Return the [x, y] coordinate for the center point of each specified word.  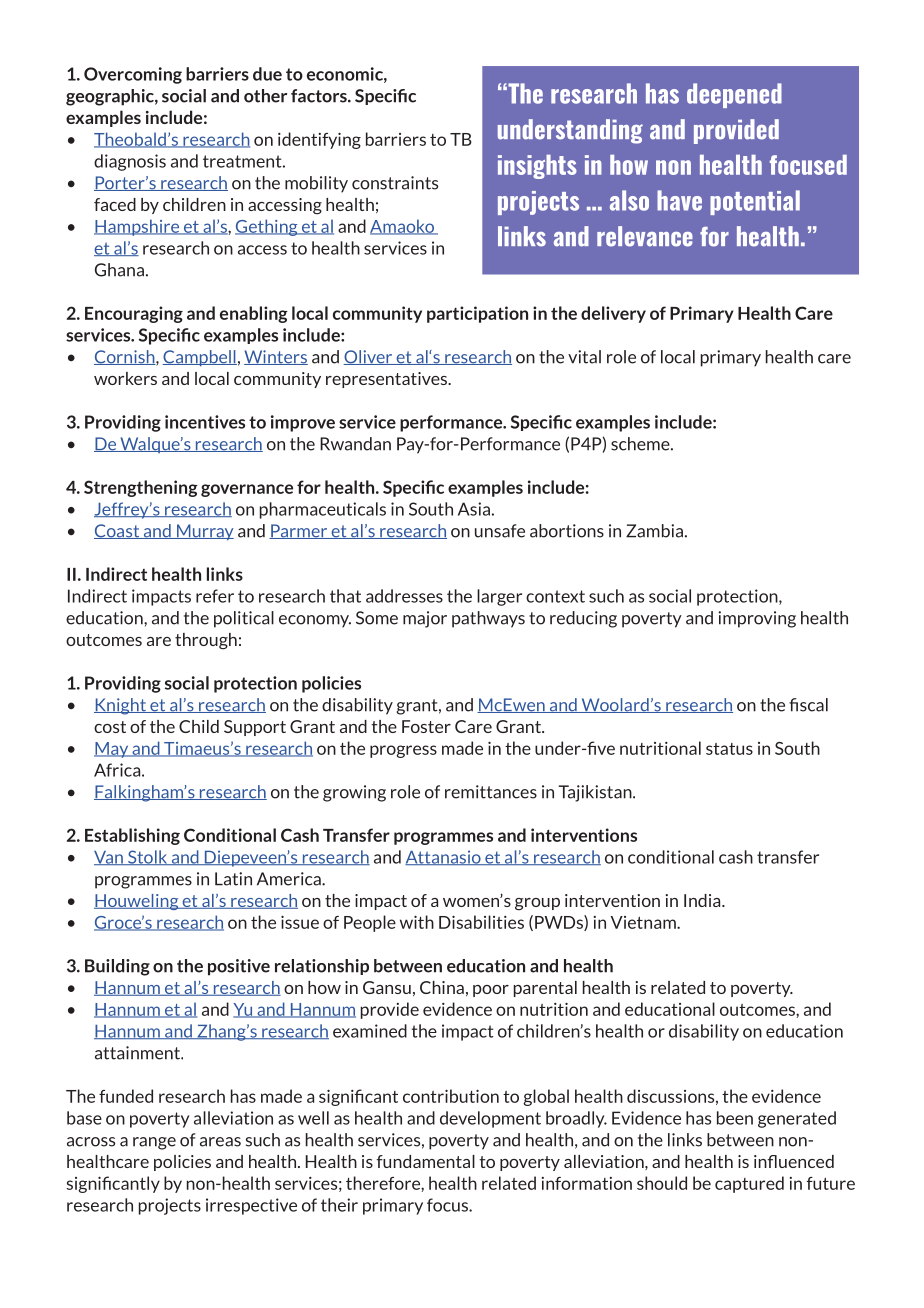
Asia [474, 509]
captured [749, 1184]
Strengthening [141, 488]
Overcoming [133, 75]
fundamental [425, 1161]
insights [537, 167]
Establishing [132, 836]
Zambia [654, 531]
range [154, 1143]
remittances [491, 792]
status [729, 749]
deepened [734, 95]
